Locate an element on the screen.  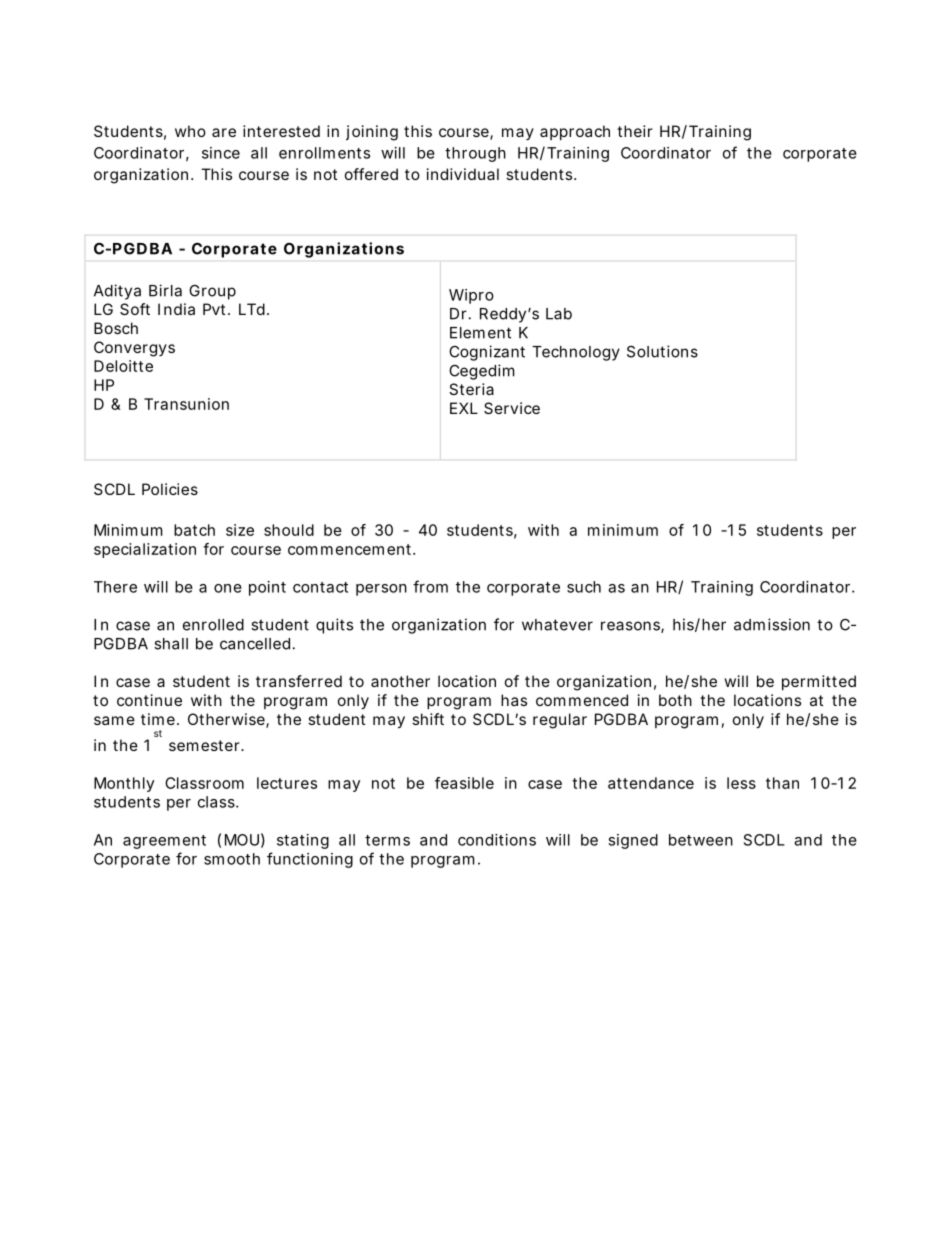
Policies is located at coordinates (170, 489).
